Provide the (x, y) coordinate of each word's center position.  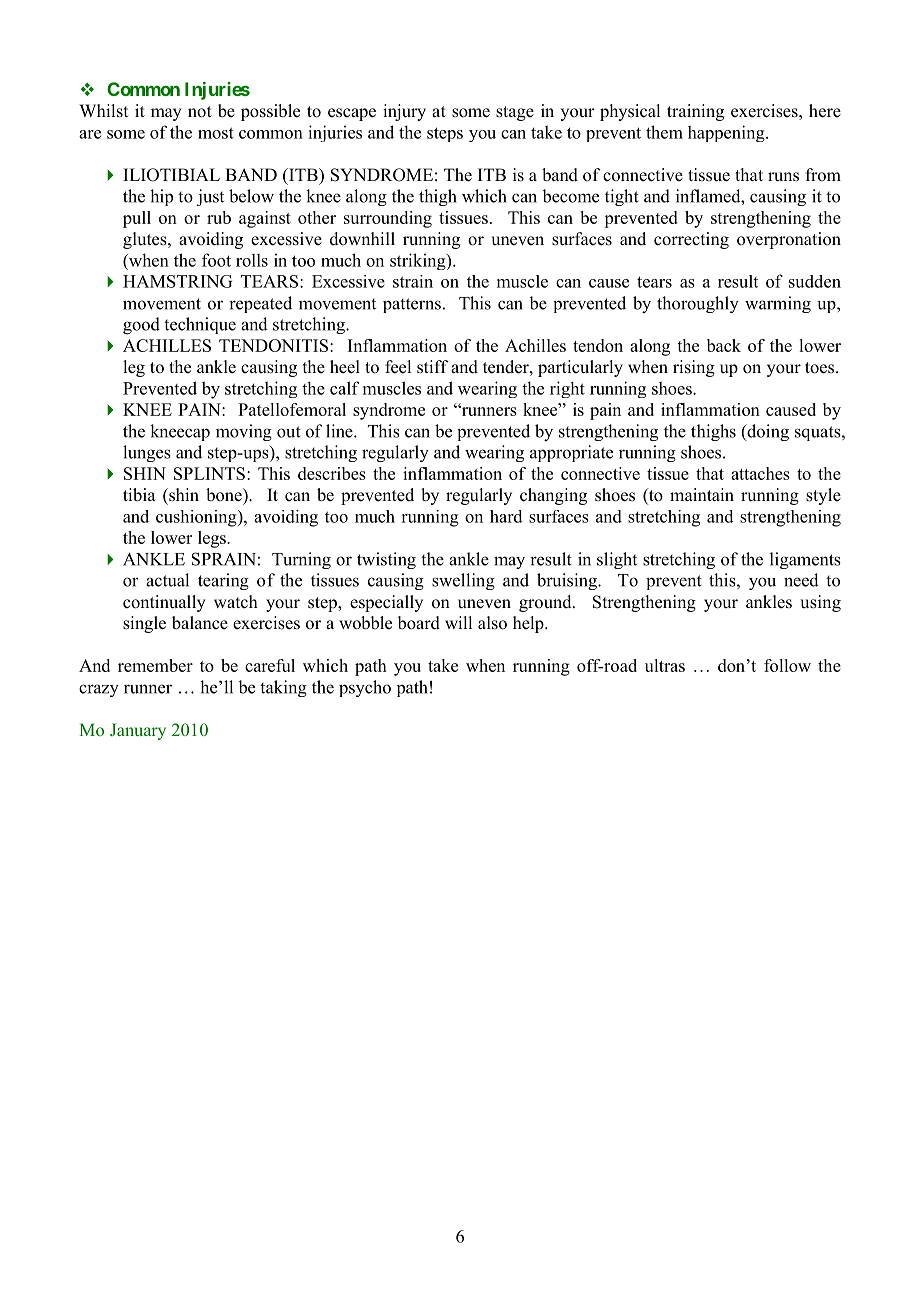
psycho (365, 688)
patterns (412, 305)
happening (727, 133)
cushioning (197, 518)
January (138, 731)
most (216, 133)
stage (515, 113)
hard (506, 516)
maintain (702, 494)
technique (200, 325)
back (724, 345)
